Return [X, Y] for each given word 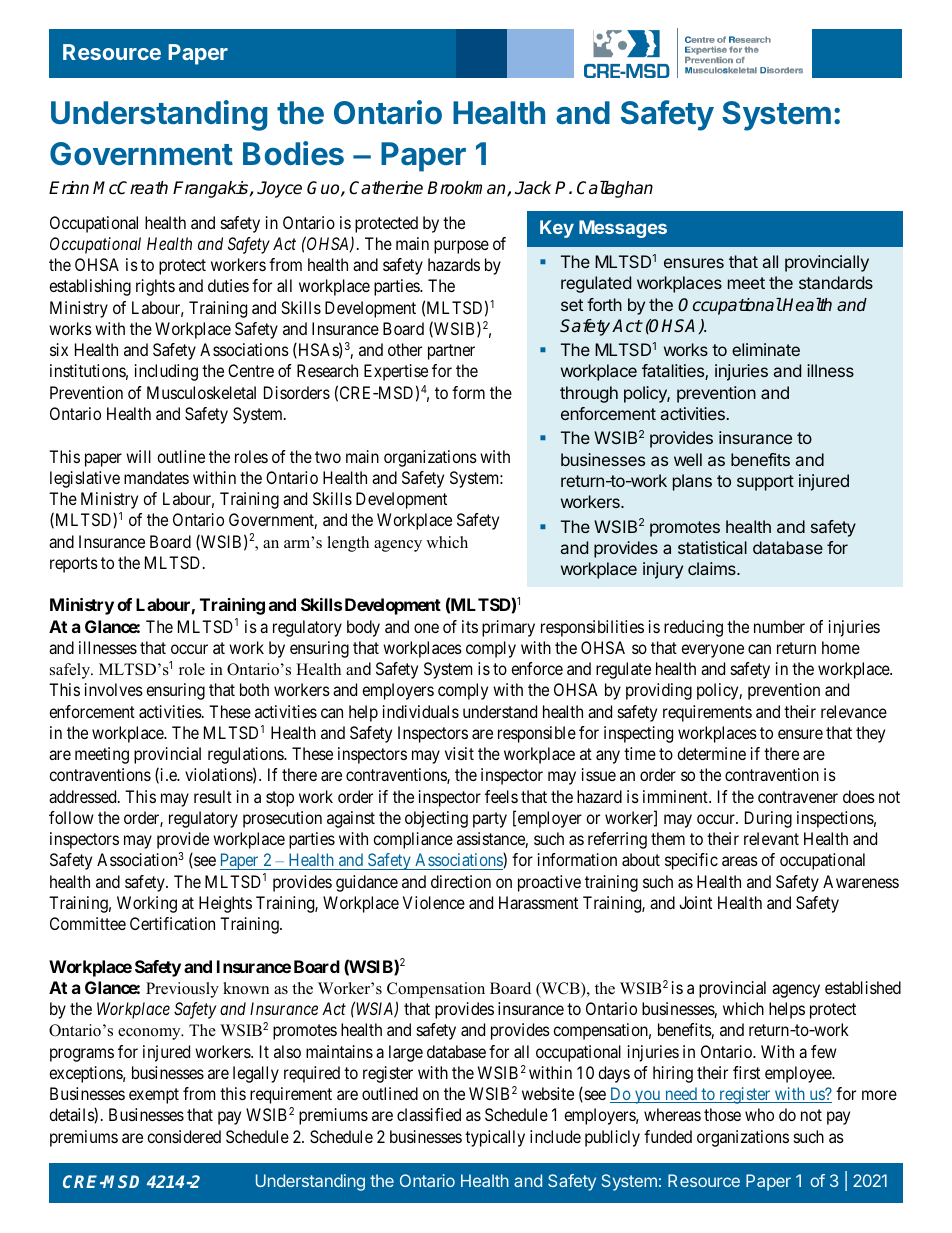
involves [114, 689]
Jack [533, 188]
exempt [154, 1096]
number [779, 626]
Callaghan [615, 189]
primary [508, 628]
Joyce [279, 189]
